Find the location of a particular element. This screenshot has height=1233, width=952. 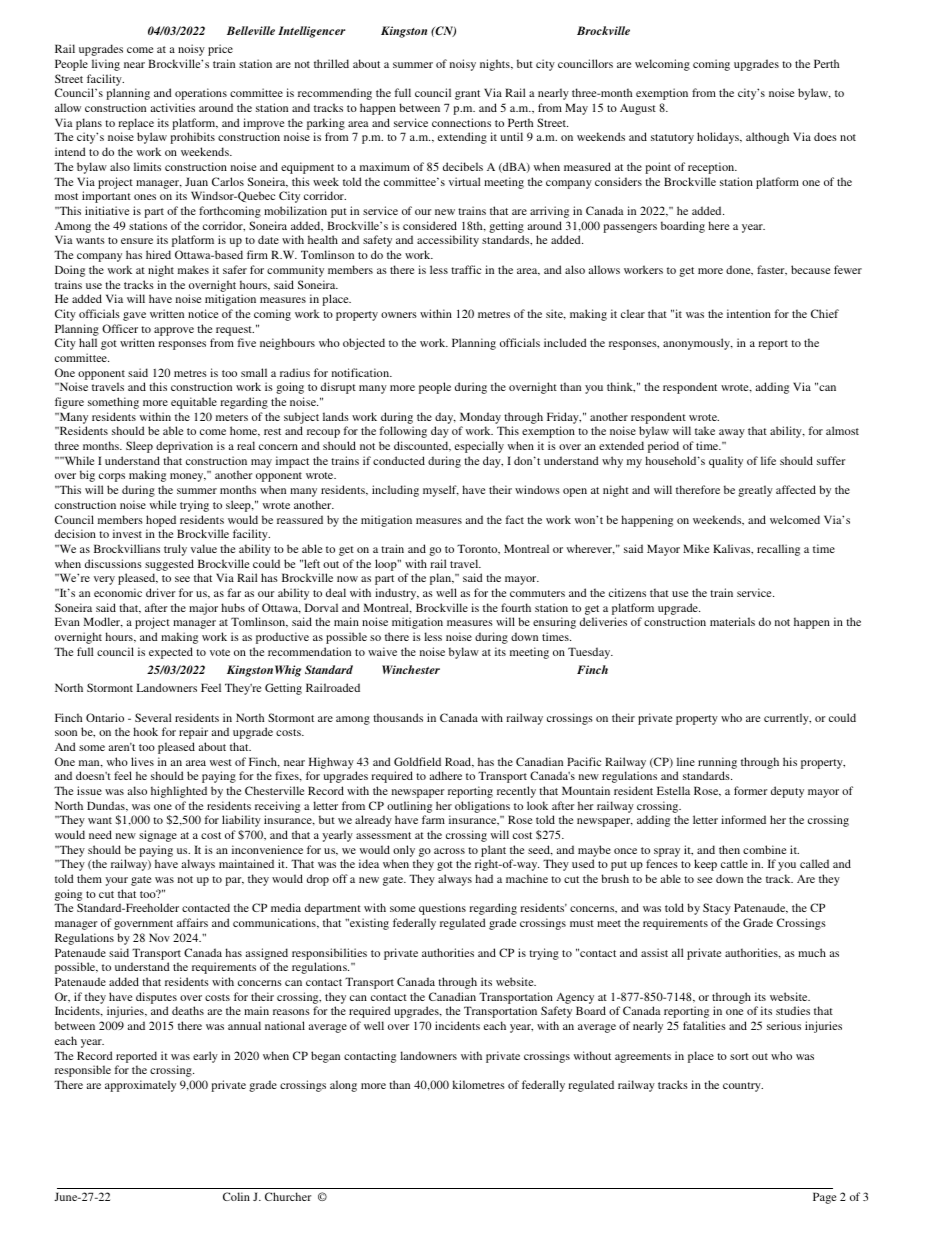

Nov is located at coordinates (159, 937).
